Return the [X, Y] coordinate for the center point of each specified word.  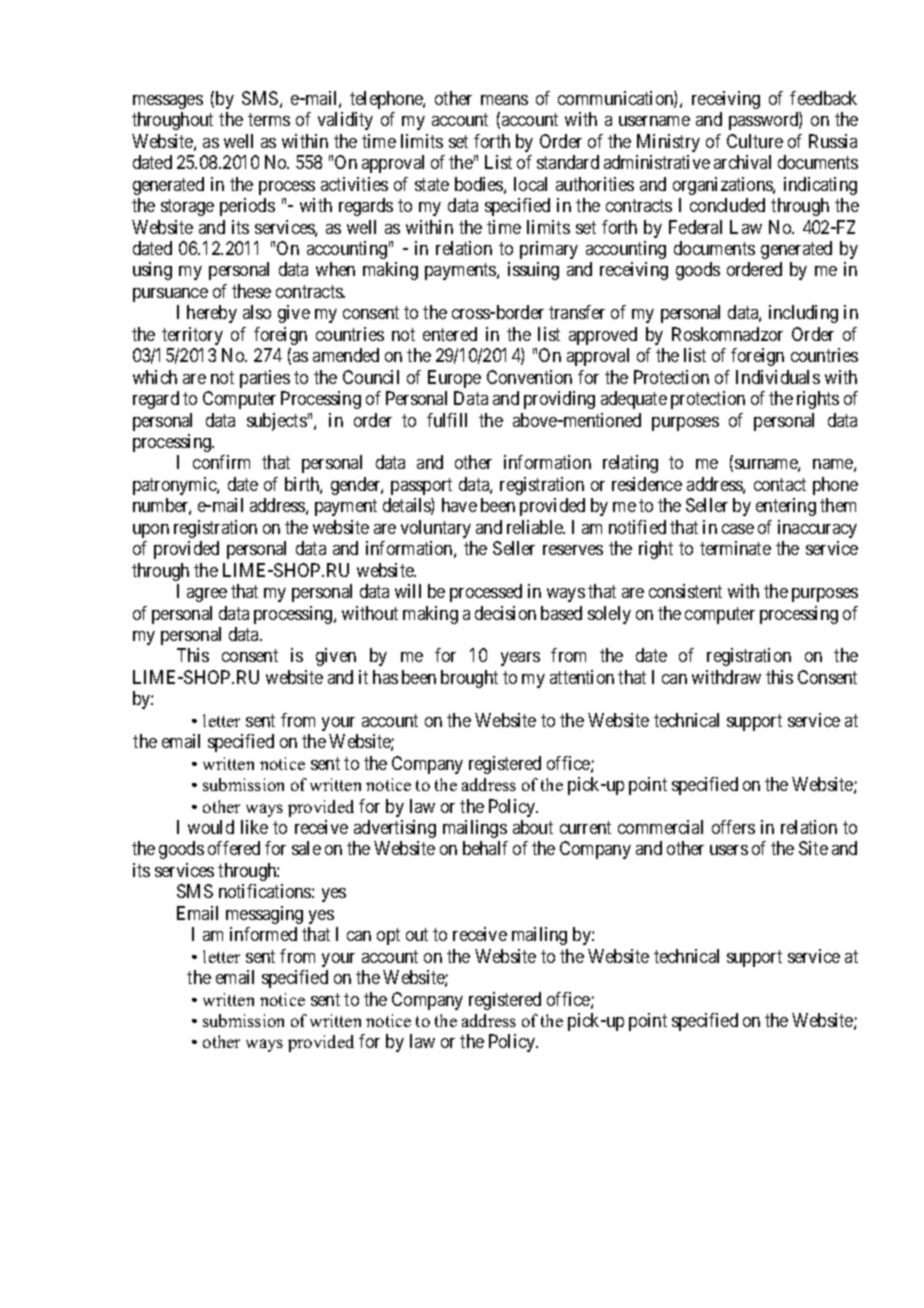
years [520, 659]
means [504, 100]
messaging [264, 915]
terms [269, 120]
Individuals [778, 377]
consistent [685, 591]
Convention [529, 377]
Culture [755, 141]
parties [265, 379]
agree [207, 595]
